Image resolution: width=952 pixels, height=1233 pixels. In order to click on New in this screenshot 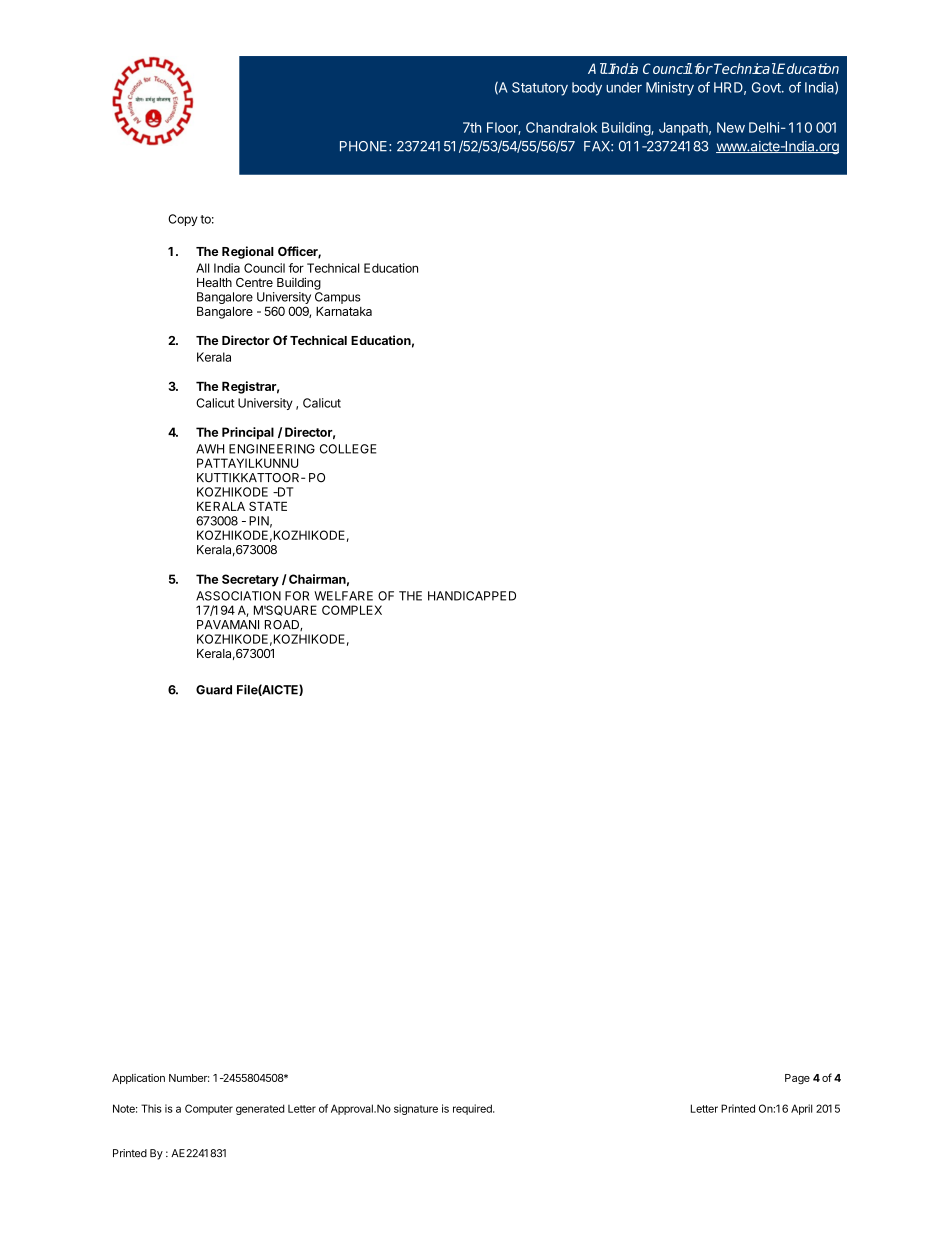, I will do `click(731, 127)`.
